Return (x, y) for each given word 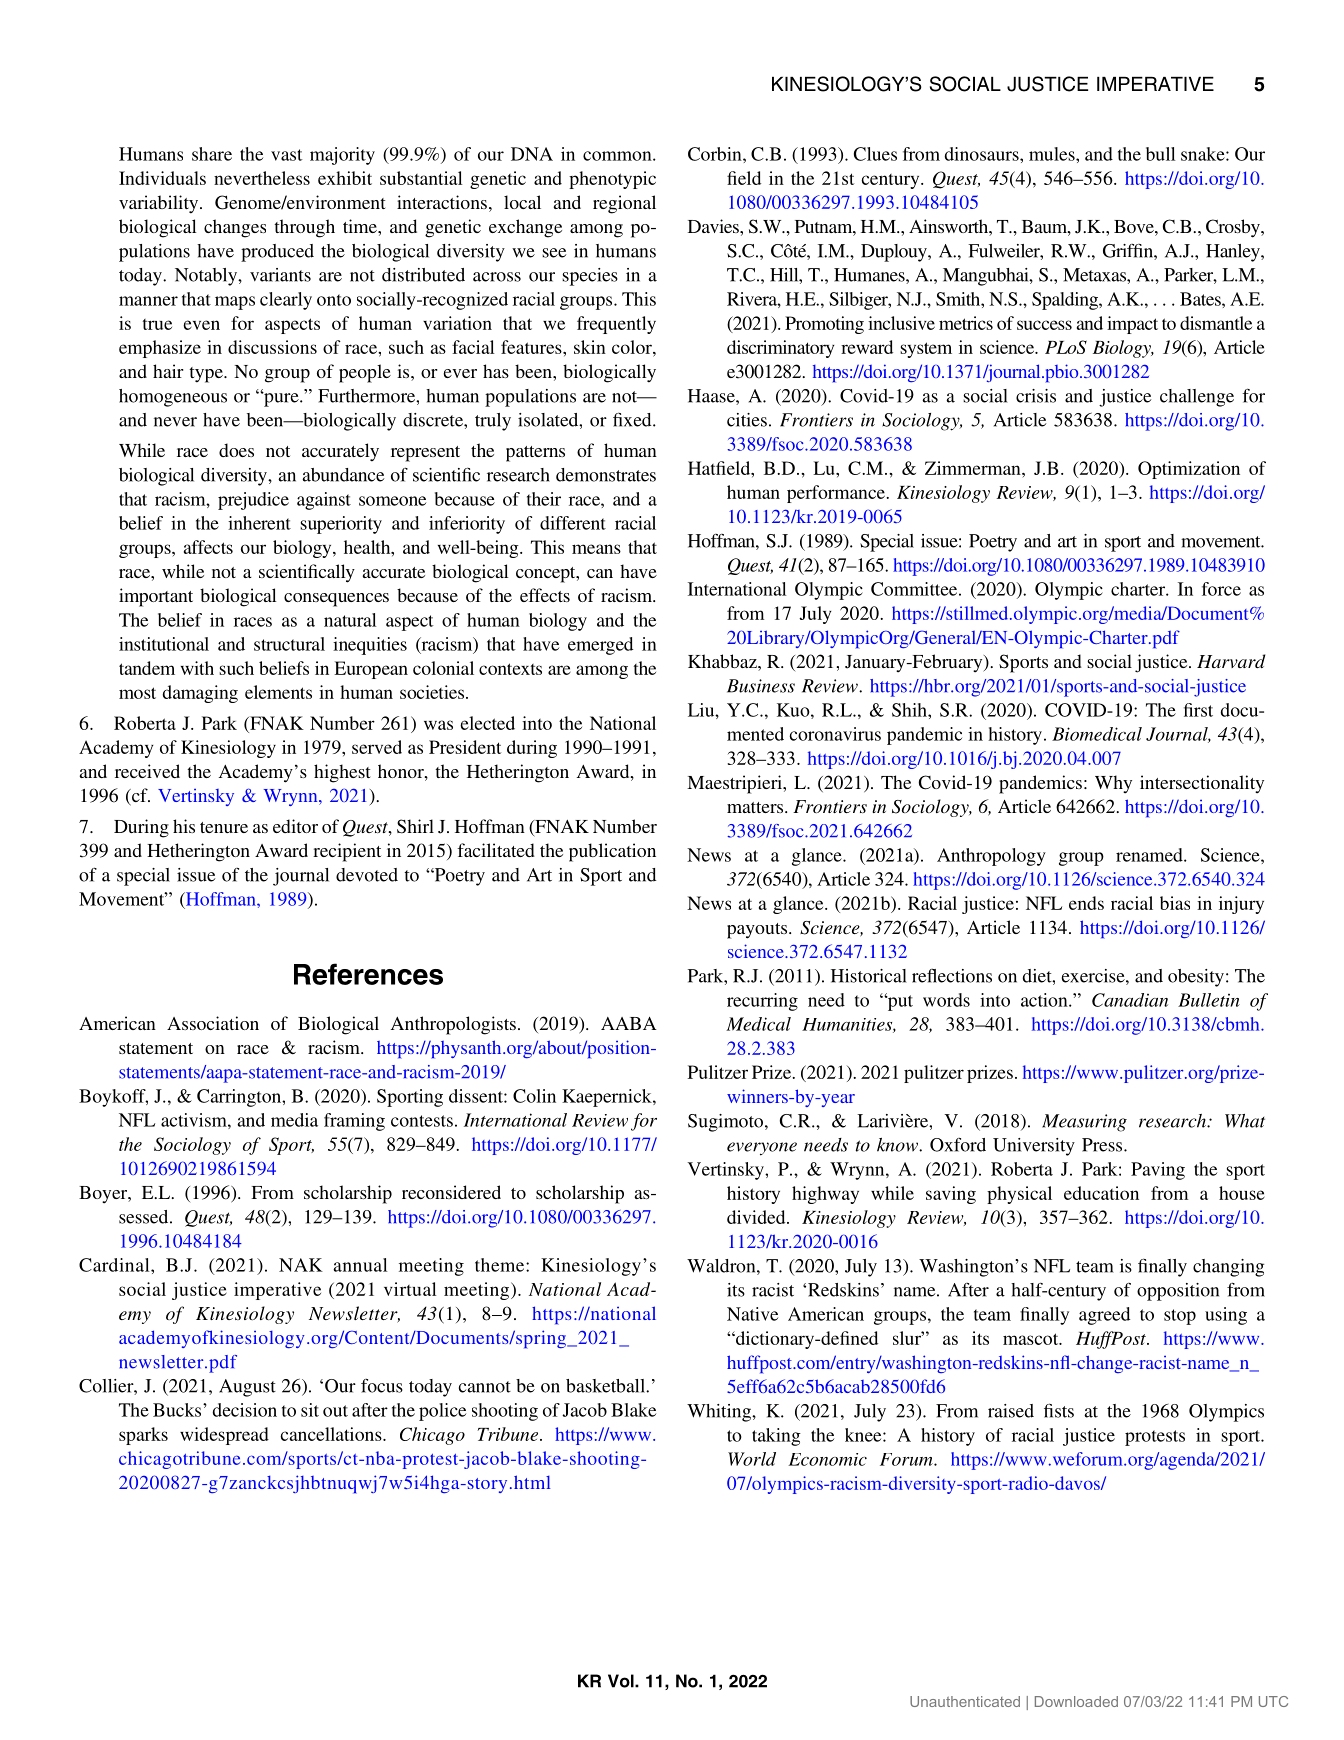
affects (208, 547)
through (304, 228)
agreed (1104, 1316)
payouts (758, 931)
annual (360, 1265)
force (1221, 589)
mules (1053, 154)
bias (1175, 903)
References (368, 974)
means (596, 549)
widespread (224, 1436)
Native (752, 1314)
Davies (714, 226)
